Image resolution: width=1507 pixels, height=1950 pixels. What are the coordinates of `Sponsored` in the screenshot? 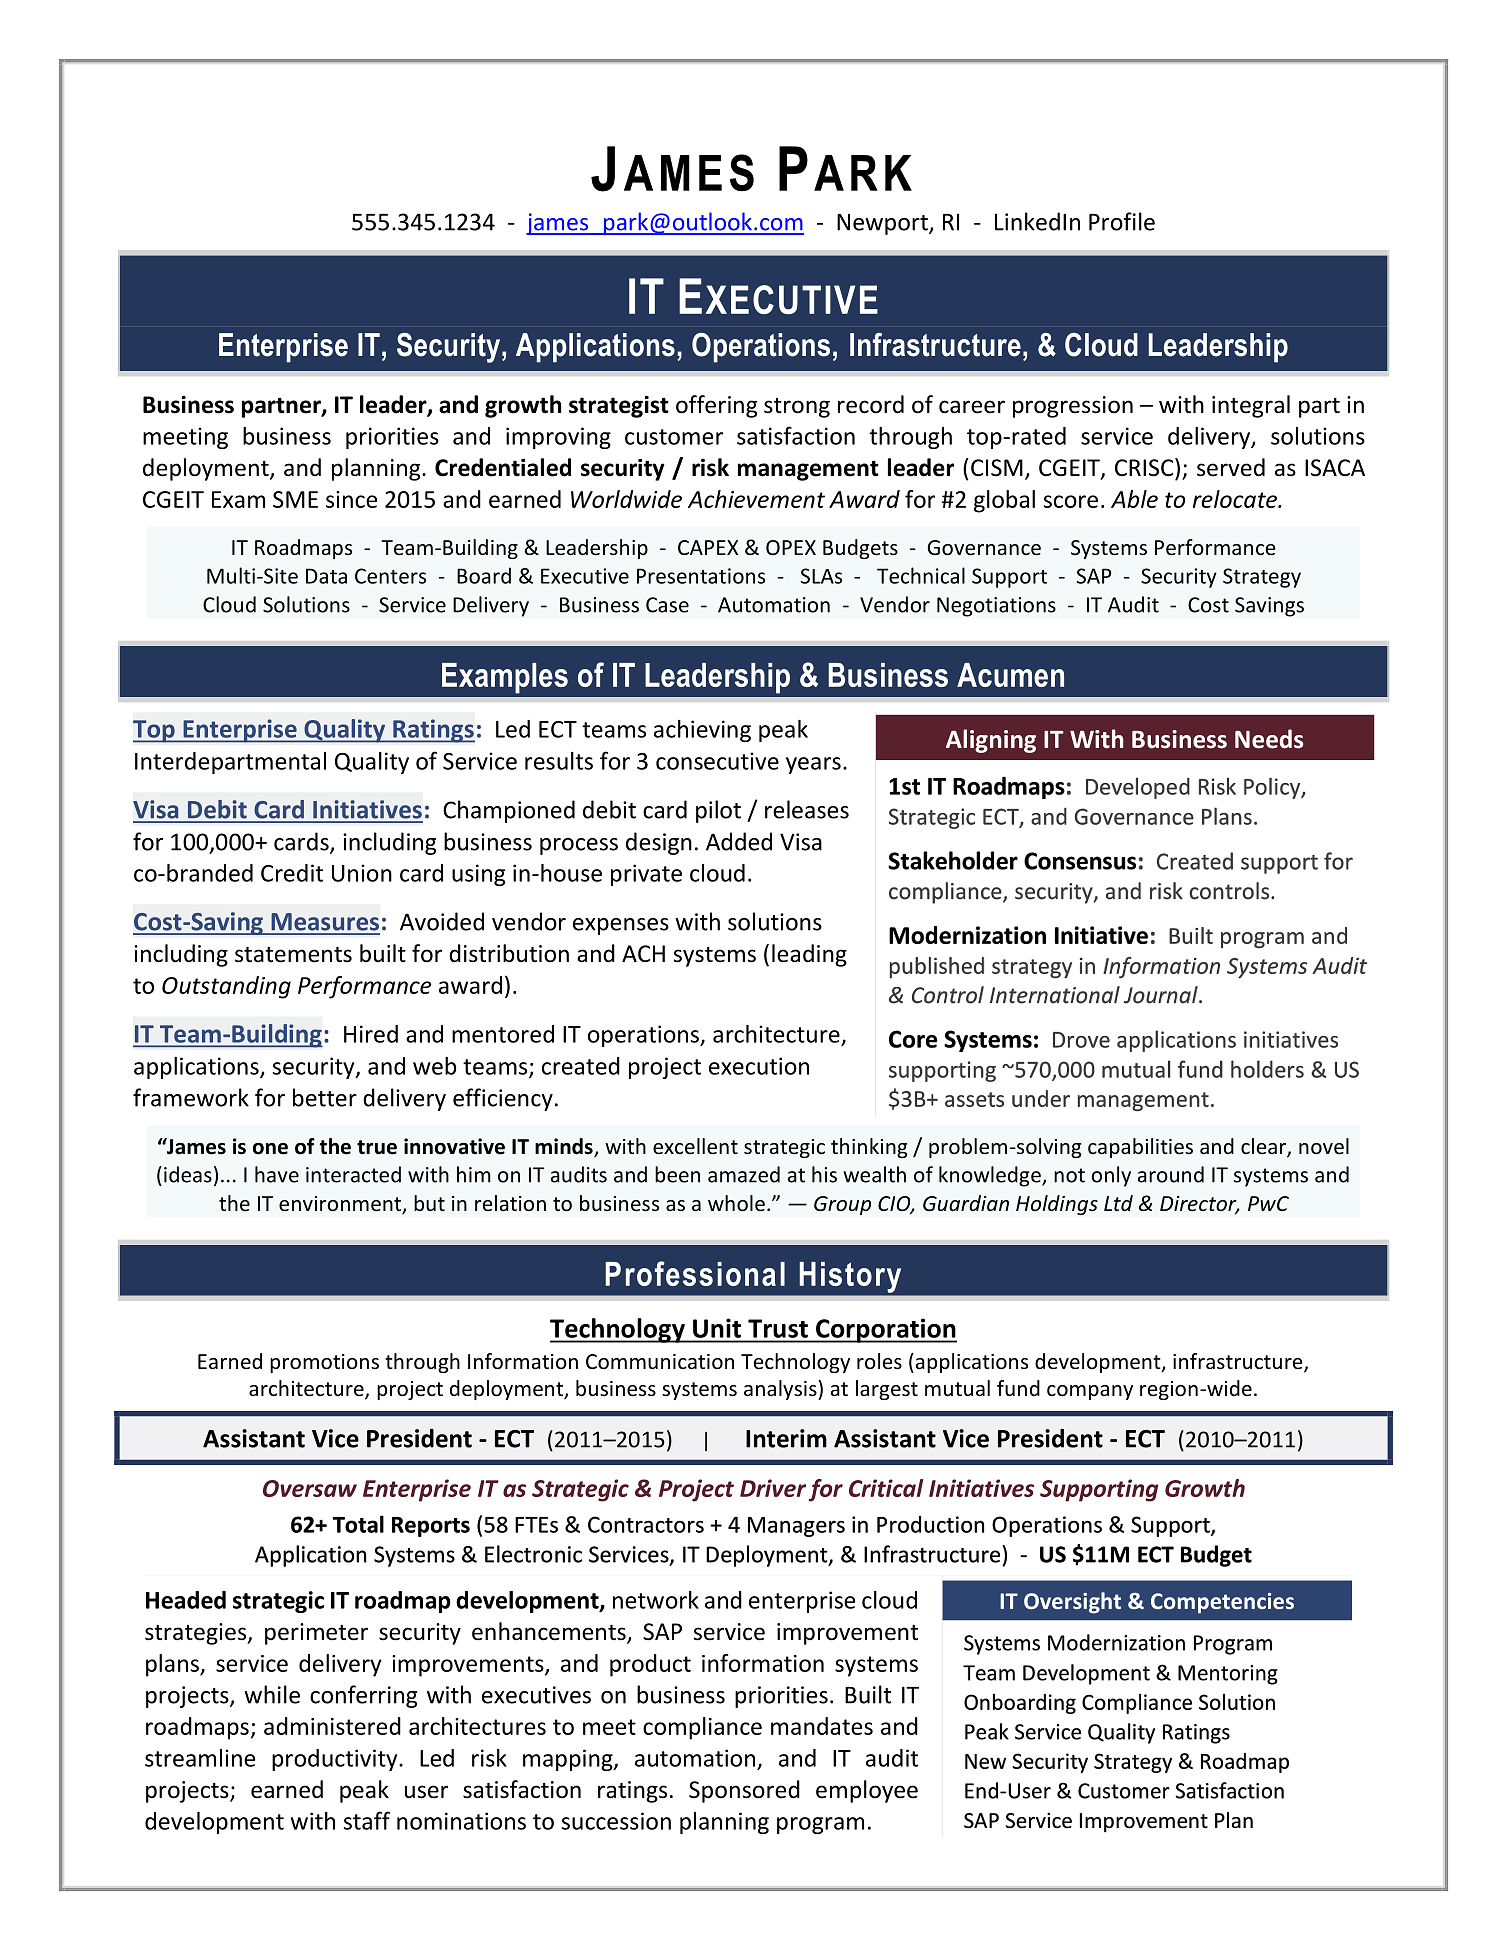 It's located at (744, 1791).
